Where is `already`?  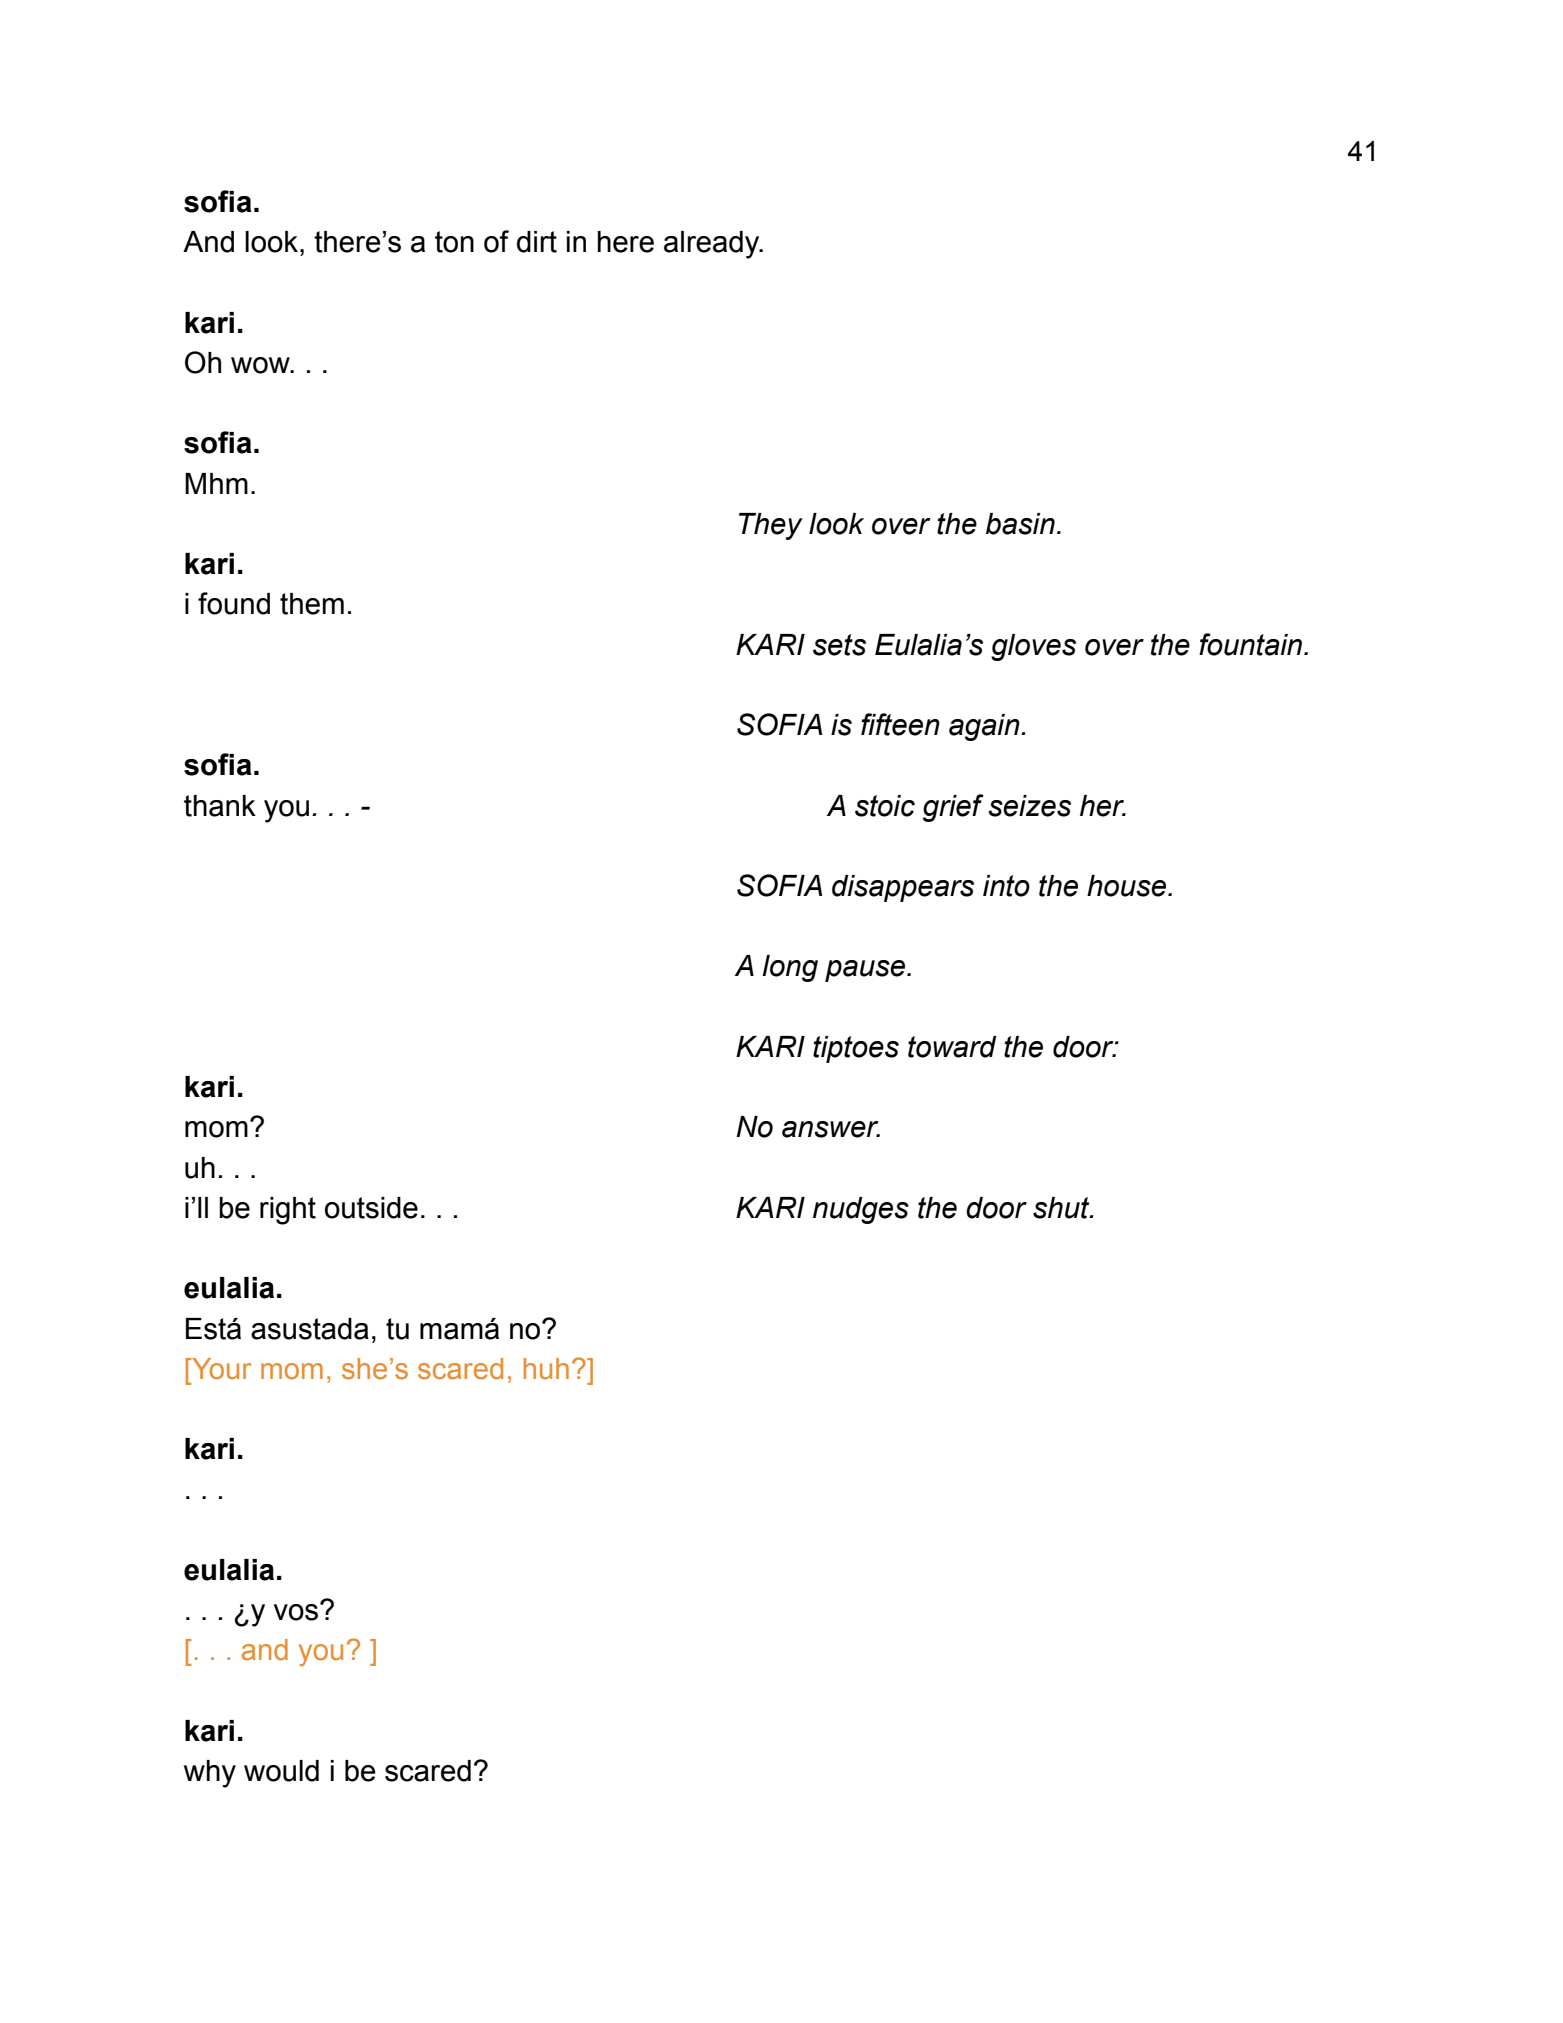 already is located at coordinates (713, 245).
